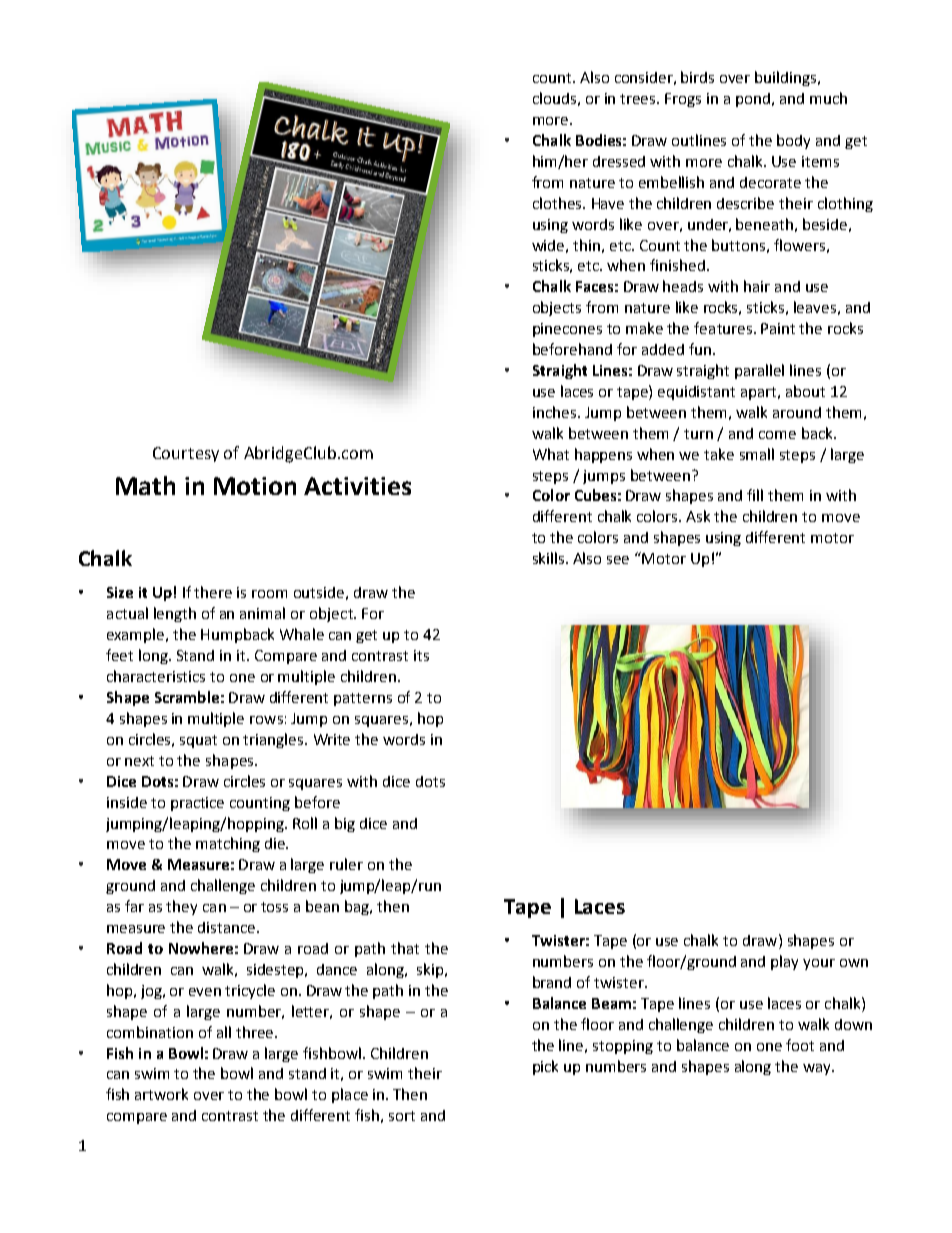  I want to click on way, so click(818, 1069).
